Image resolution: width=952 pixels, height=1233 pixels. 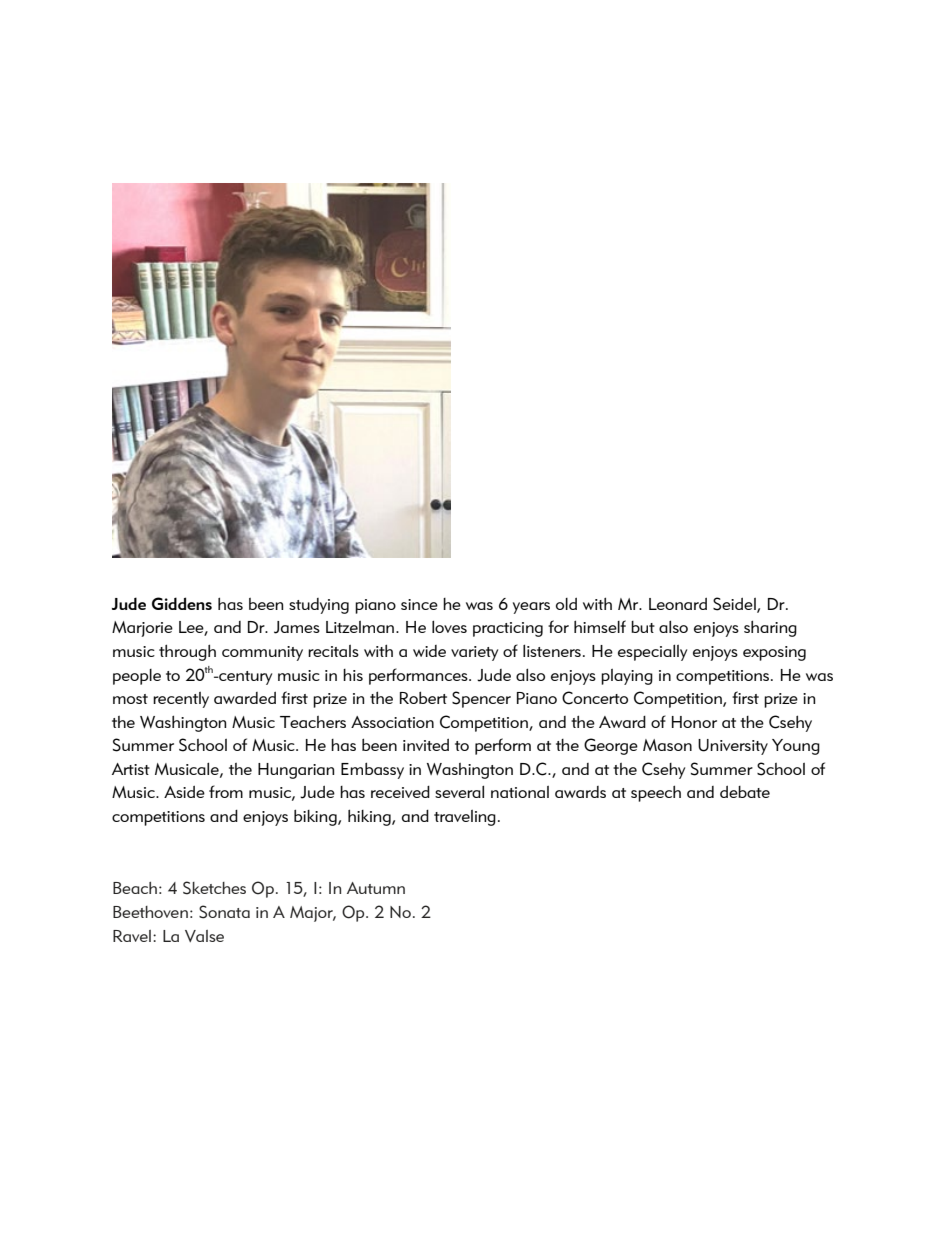 I want to click on hiking, so click(x=370, y=817).
